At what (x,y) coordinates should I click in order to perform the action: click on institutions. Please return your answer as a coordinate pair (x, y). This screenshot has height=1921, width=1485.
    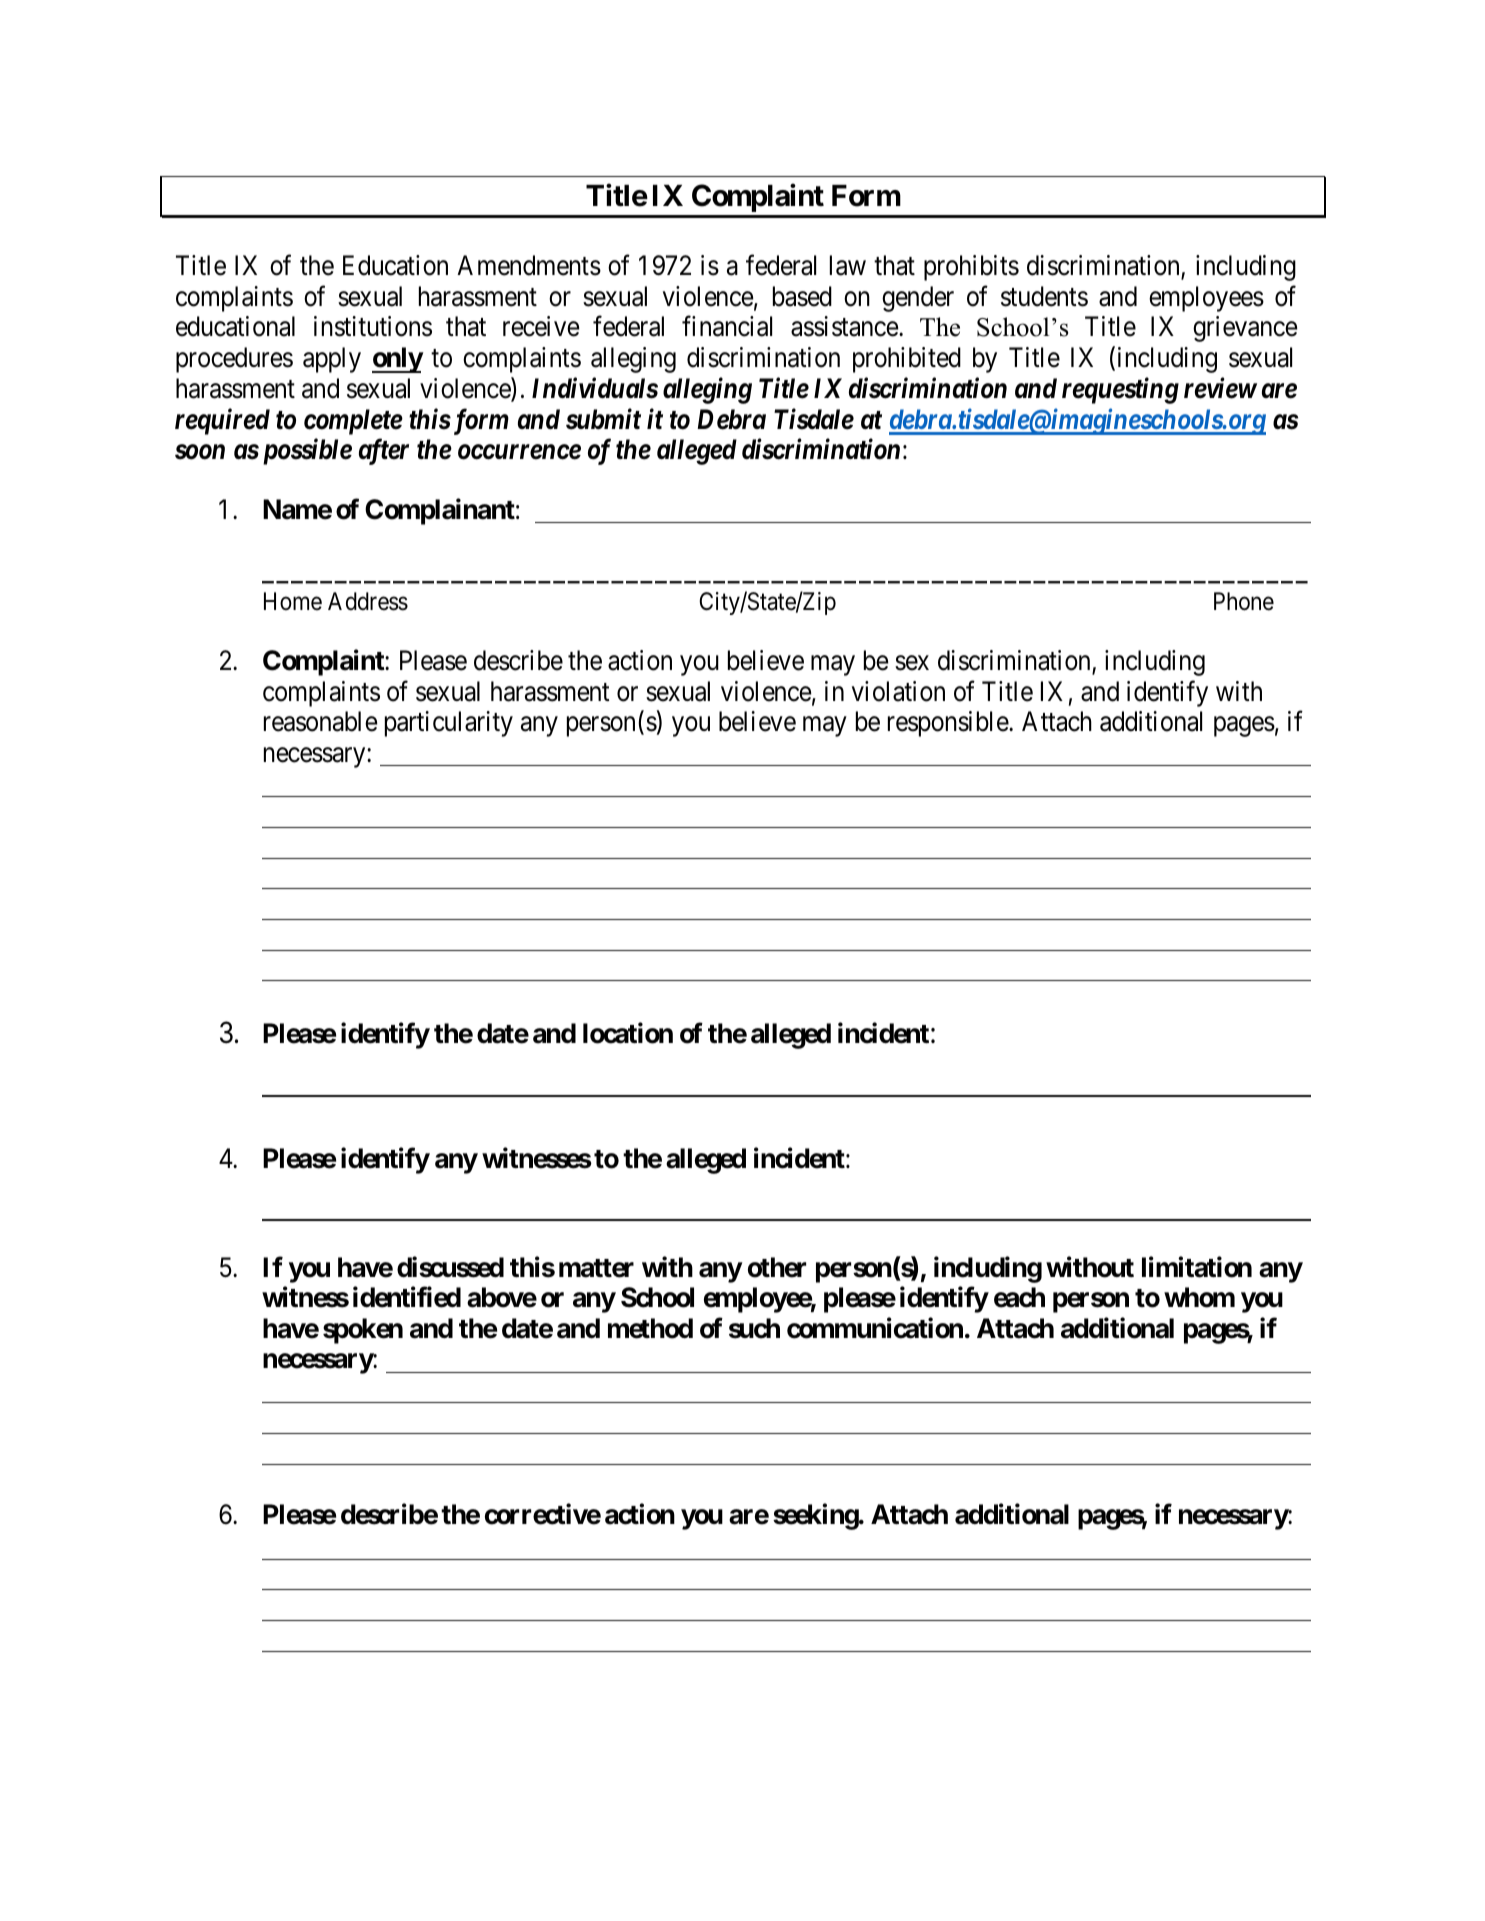
    Looking at the image, I should click on (373, 326).
